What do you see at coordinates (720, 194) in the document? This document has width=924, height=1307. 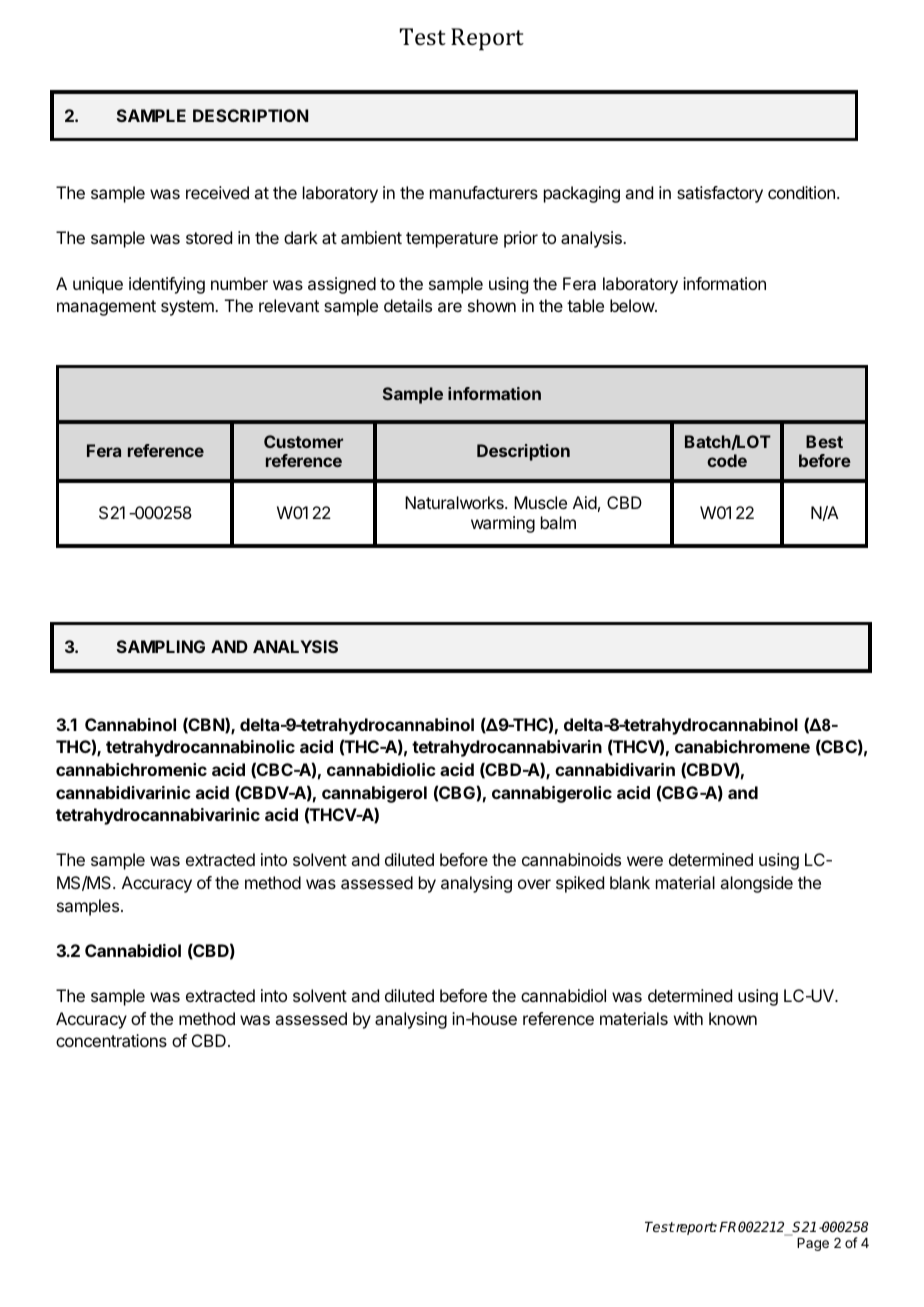 I see `satisfactory` at bounding box center [720, 194].
